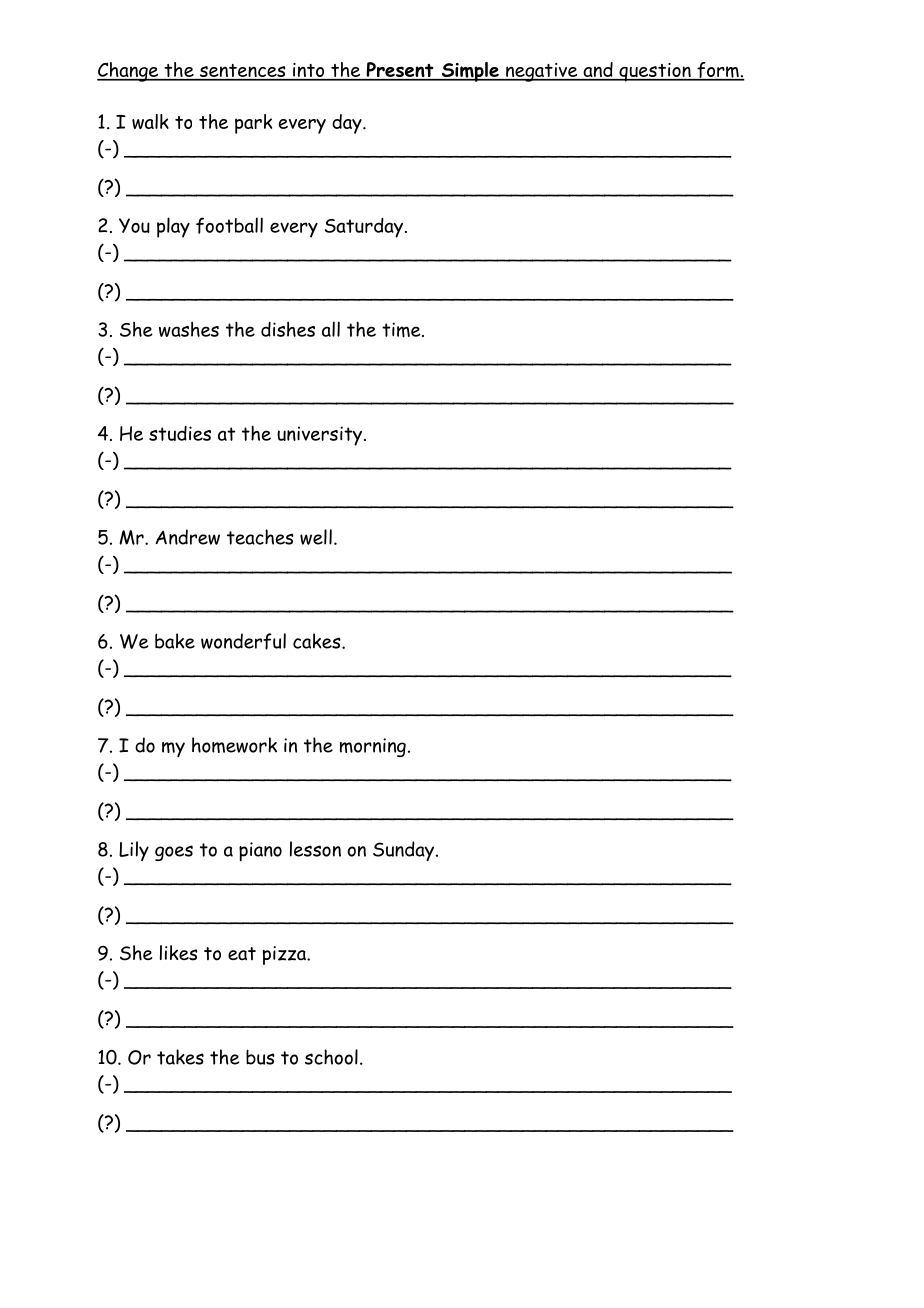 The image size is (924, 1308). I want to click on Andrew, so click(187, 537).
